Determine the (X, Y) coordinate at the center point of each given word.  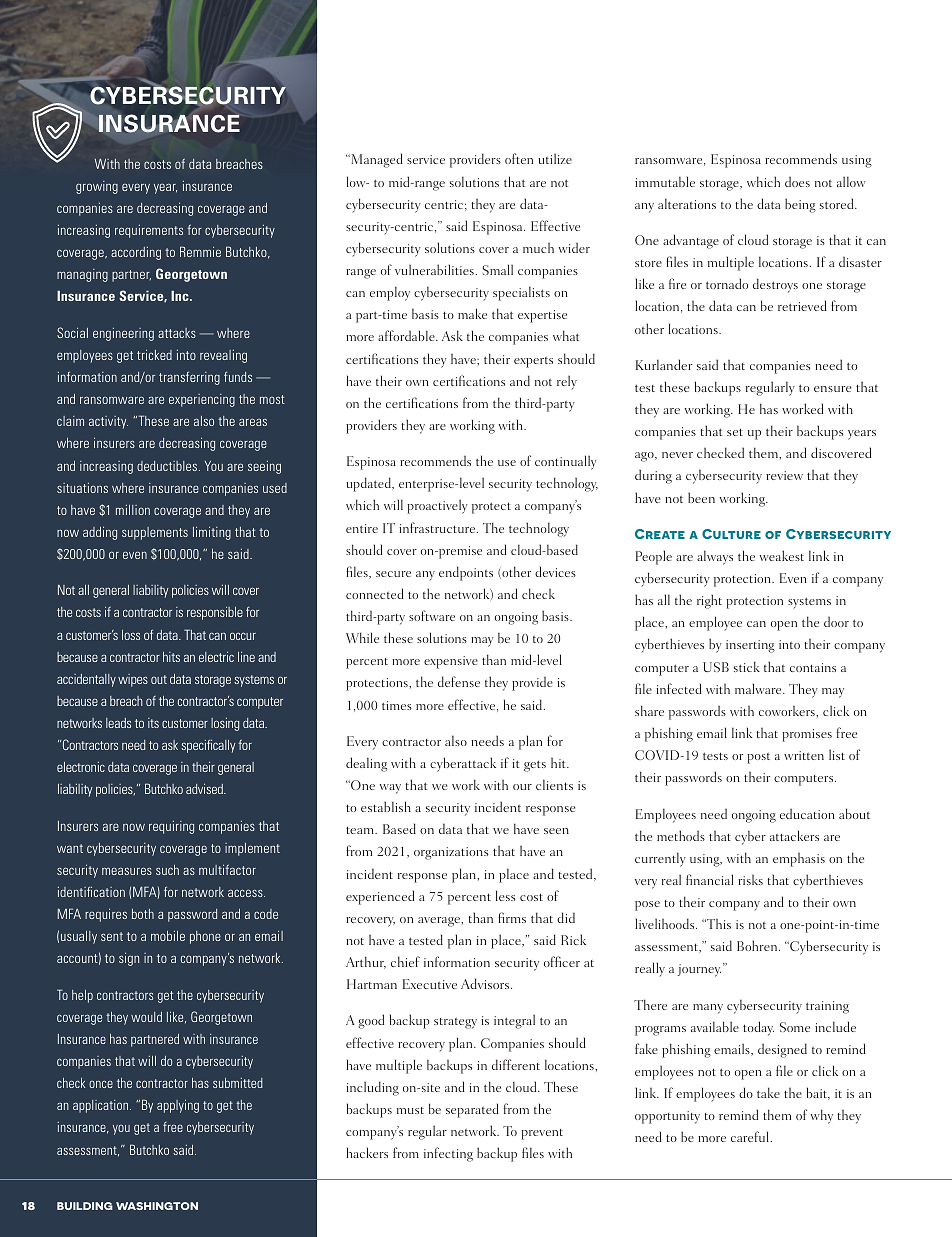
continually (566, 462)
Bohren (758, 945)
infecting (448, 1154)
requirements (149, 231)
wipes (133, 680)
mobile (168, 936)
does (797, 182)
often (519, 158)
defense (459, 681)
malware (759, 688)
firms (512, 917)
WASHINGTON (157, 1206)
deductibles (167, 466)
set (735, 432)
